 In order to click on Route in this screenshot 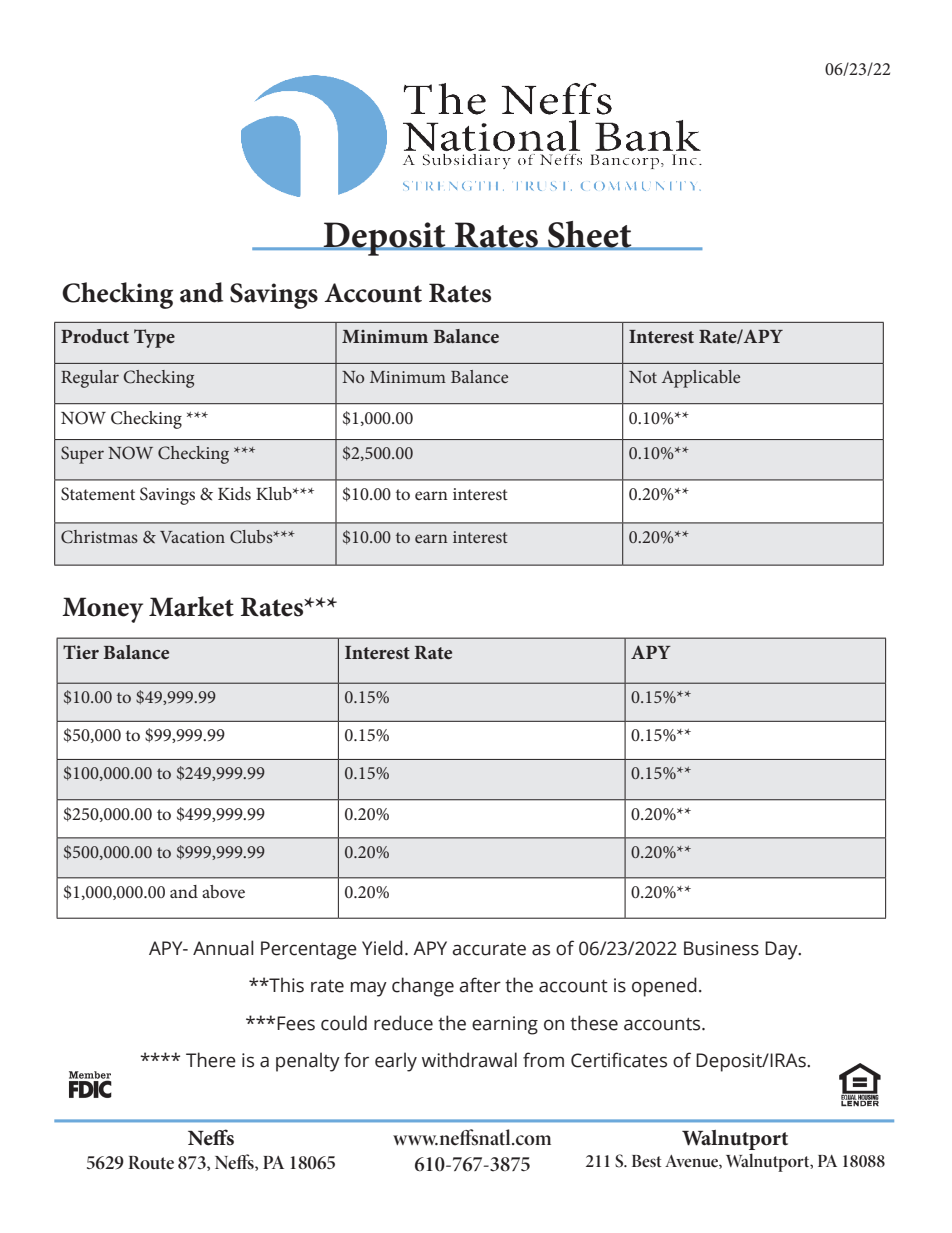, I will do `click(151, 1163)`.
